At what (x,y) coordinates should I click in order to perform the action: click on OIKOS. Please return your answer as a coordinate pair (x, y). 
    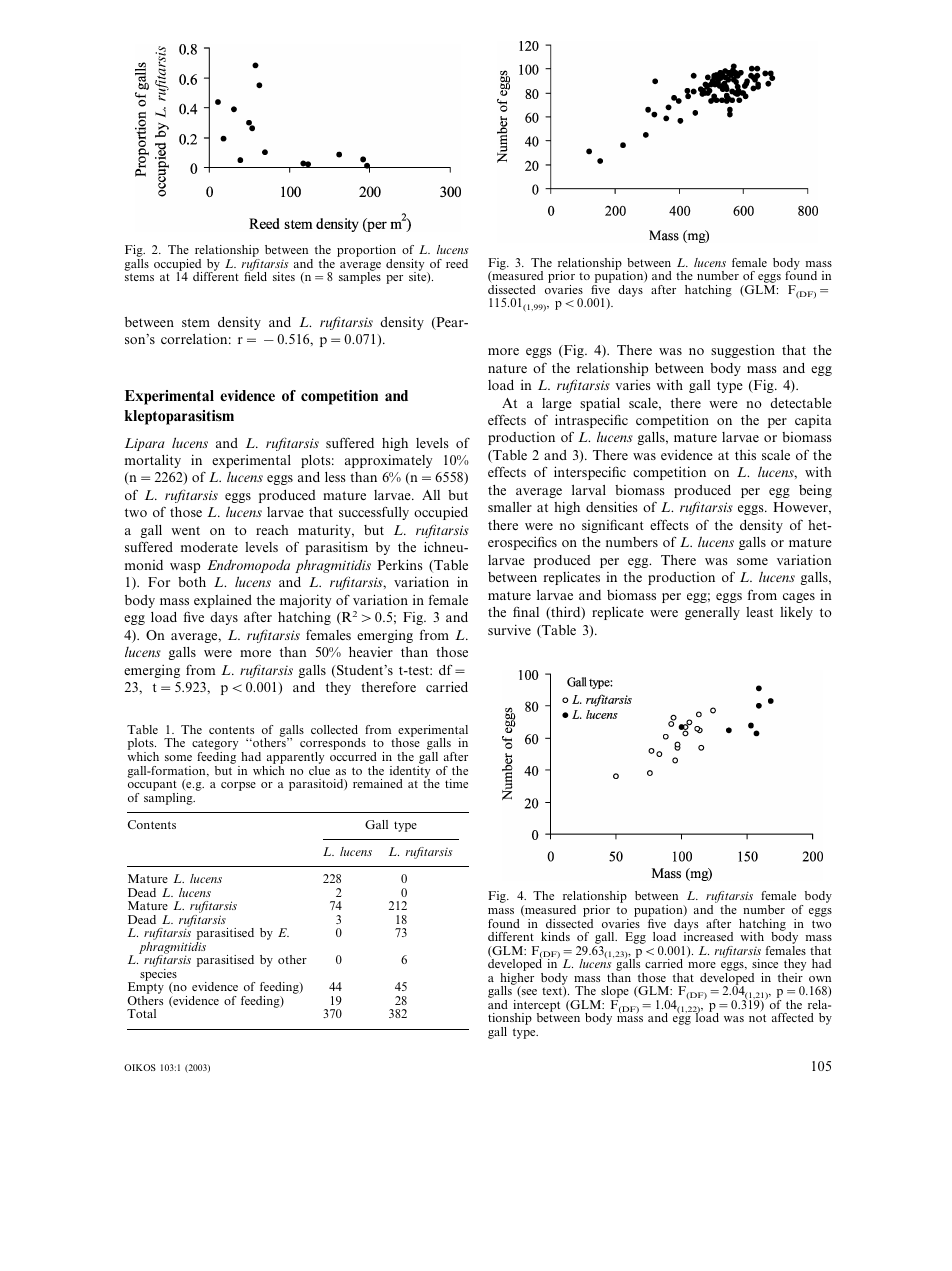
    Looking at the image, I should click on (140, 1067).
